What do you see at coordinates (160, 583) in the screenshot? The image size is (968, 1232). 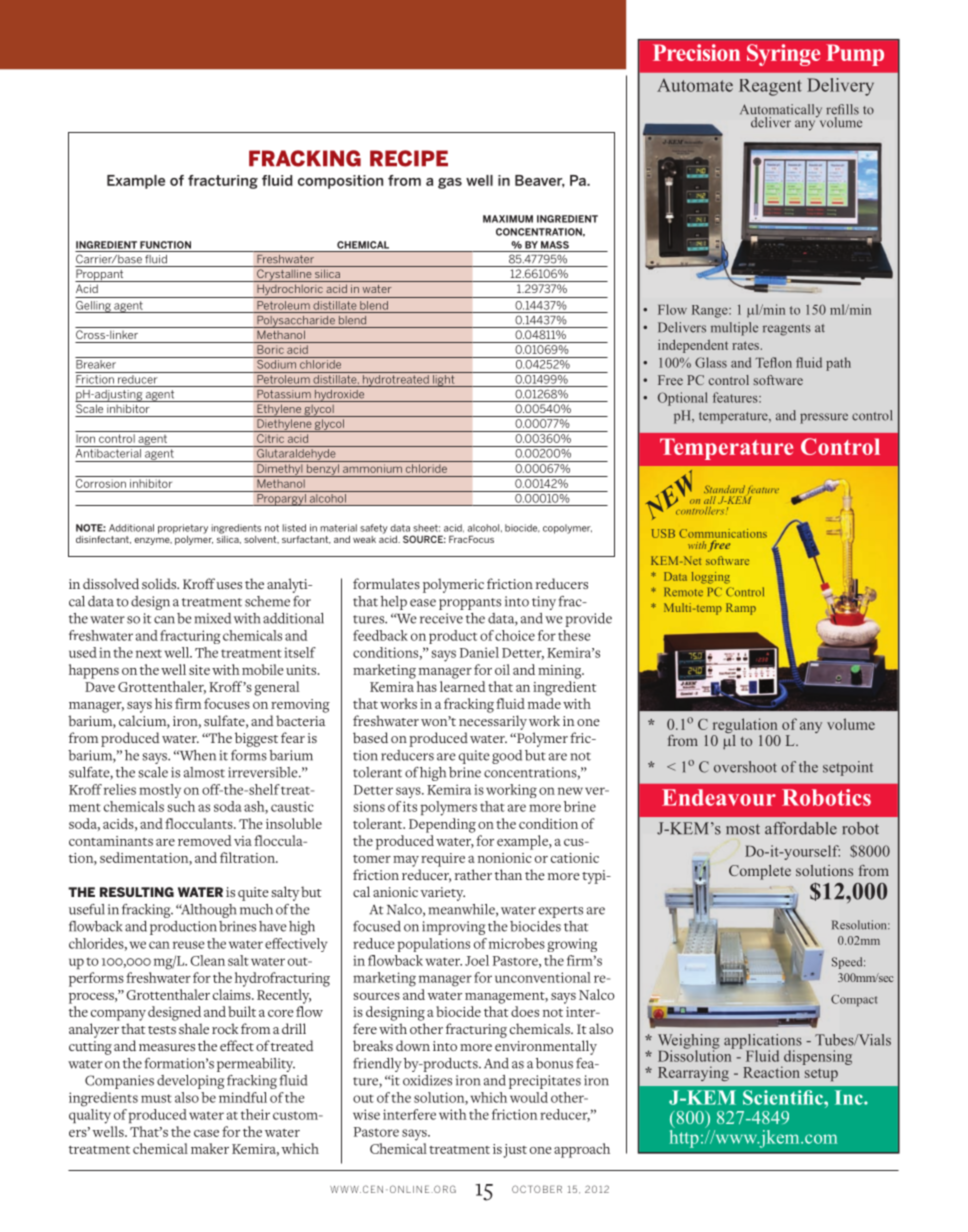 I see `solids` at bounding box center [160, 583].
